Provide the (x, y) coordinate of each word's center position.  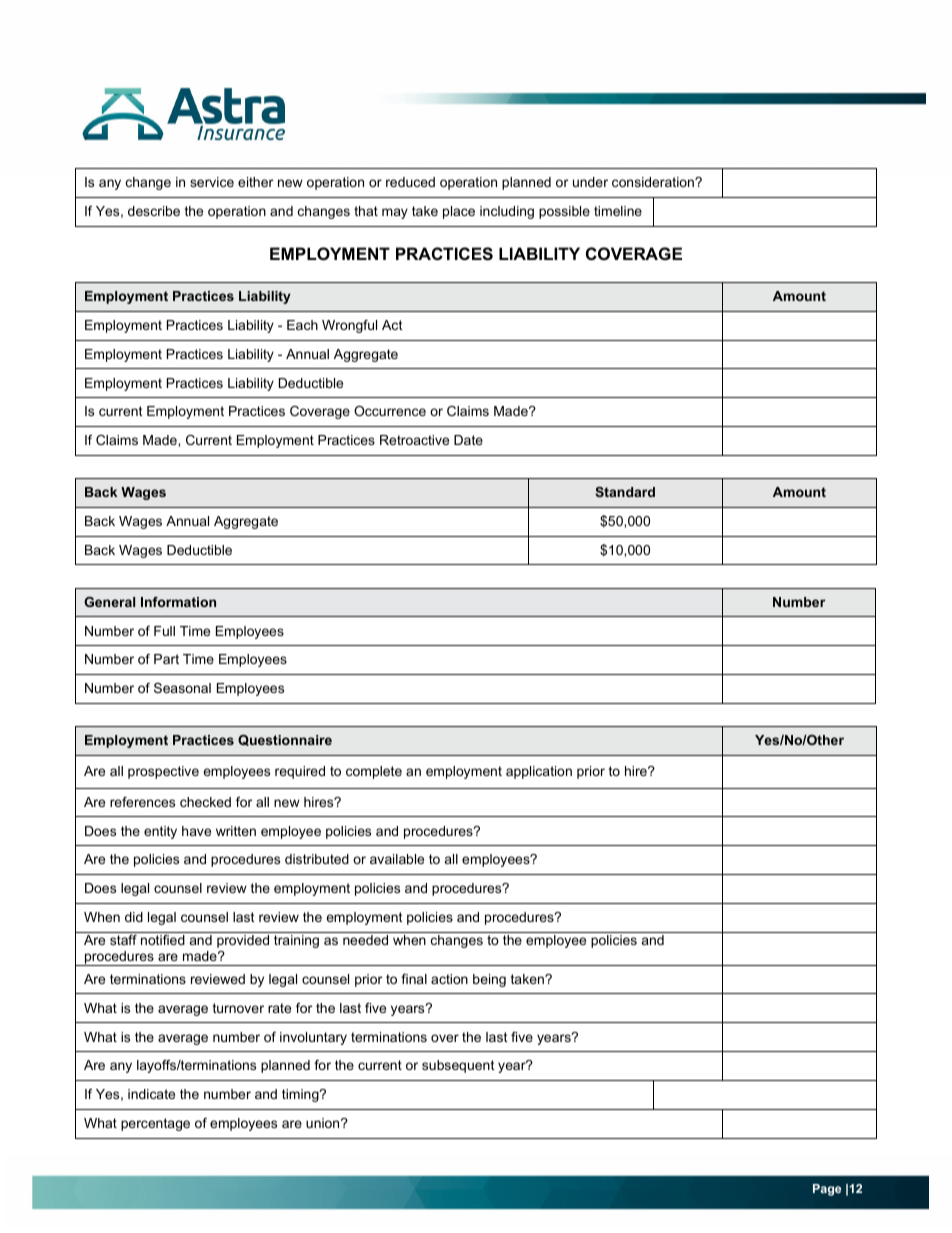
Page (827, 1190)
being (489, 980)
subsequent (458, 1066)
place (459, 212)
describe (154, 211)
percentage (155, 1124)
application (539, 772)
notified (163, 940)
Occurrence (390, 411)
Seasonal (182, 688)
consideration (654, 182)
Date (468, 440)
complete (374, 772)
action (449, 979)
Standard (625, 492)
